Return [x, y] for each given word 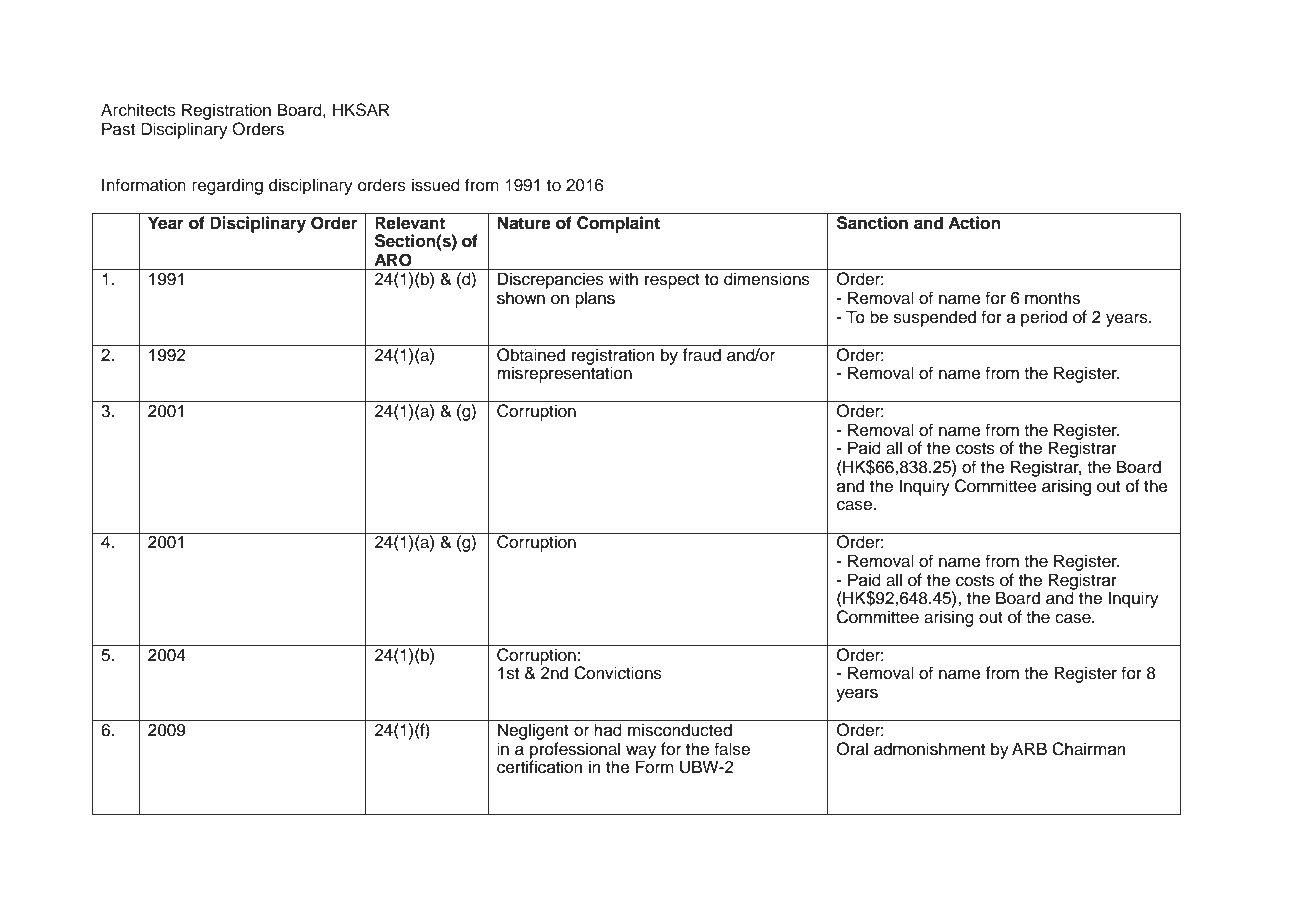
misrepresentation [564, 373]
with [623, 278]
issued [436, 185]
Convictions [618, 673]
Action [974, 223]
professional [575, 751]
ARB [1029, 748]
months [1052, 298]
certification [540, 766]
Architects [138, 110]
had [608, 730]
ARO [393, 260]
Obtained [531, 353]
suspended [935, 318]
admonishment [929, 749]
